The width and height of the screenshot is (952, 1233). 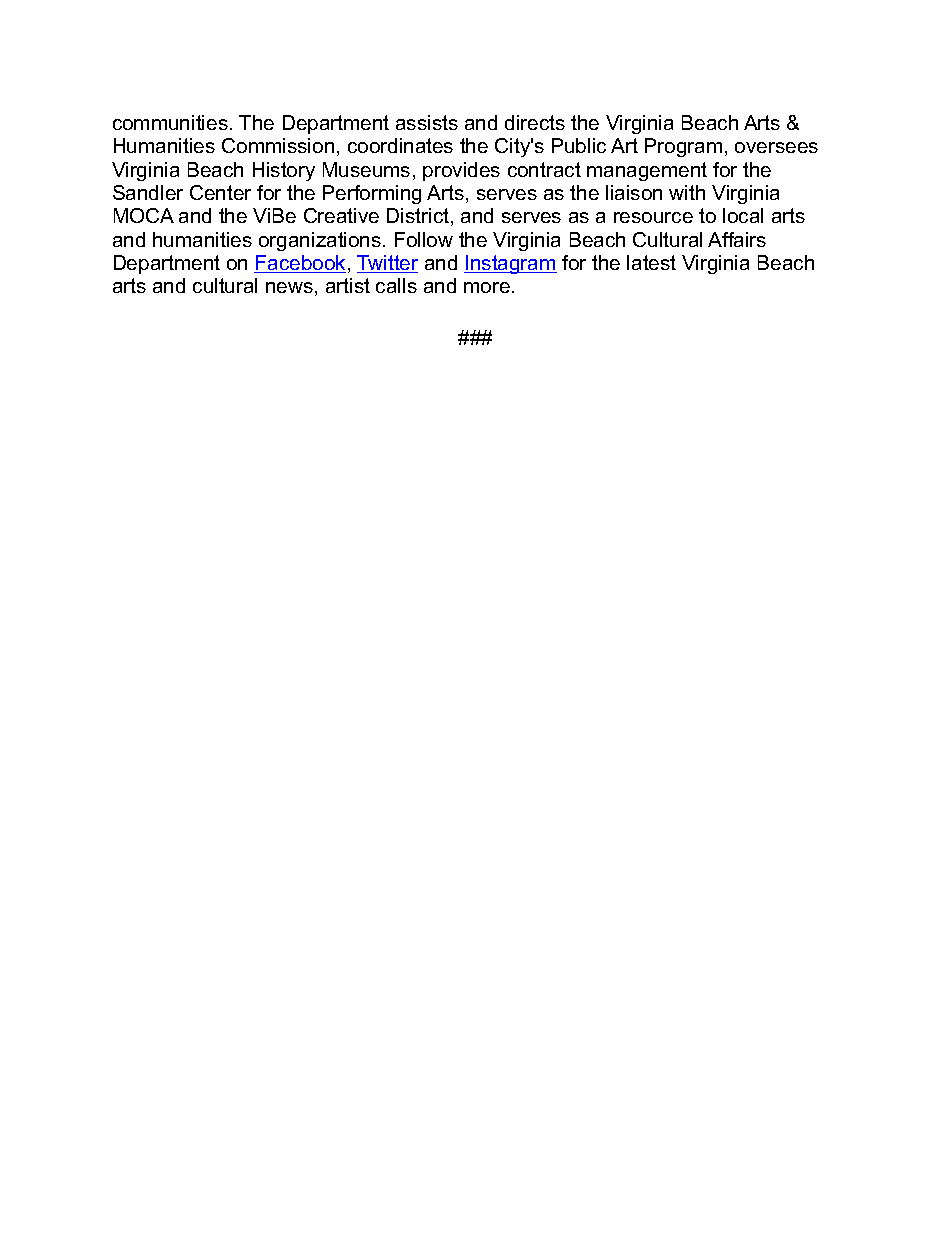 What do you see at coordinates (220, 192) in the screenshot?
I see `Center` at bounding box center [220, 192].
